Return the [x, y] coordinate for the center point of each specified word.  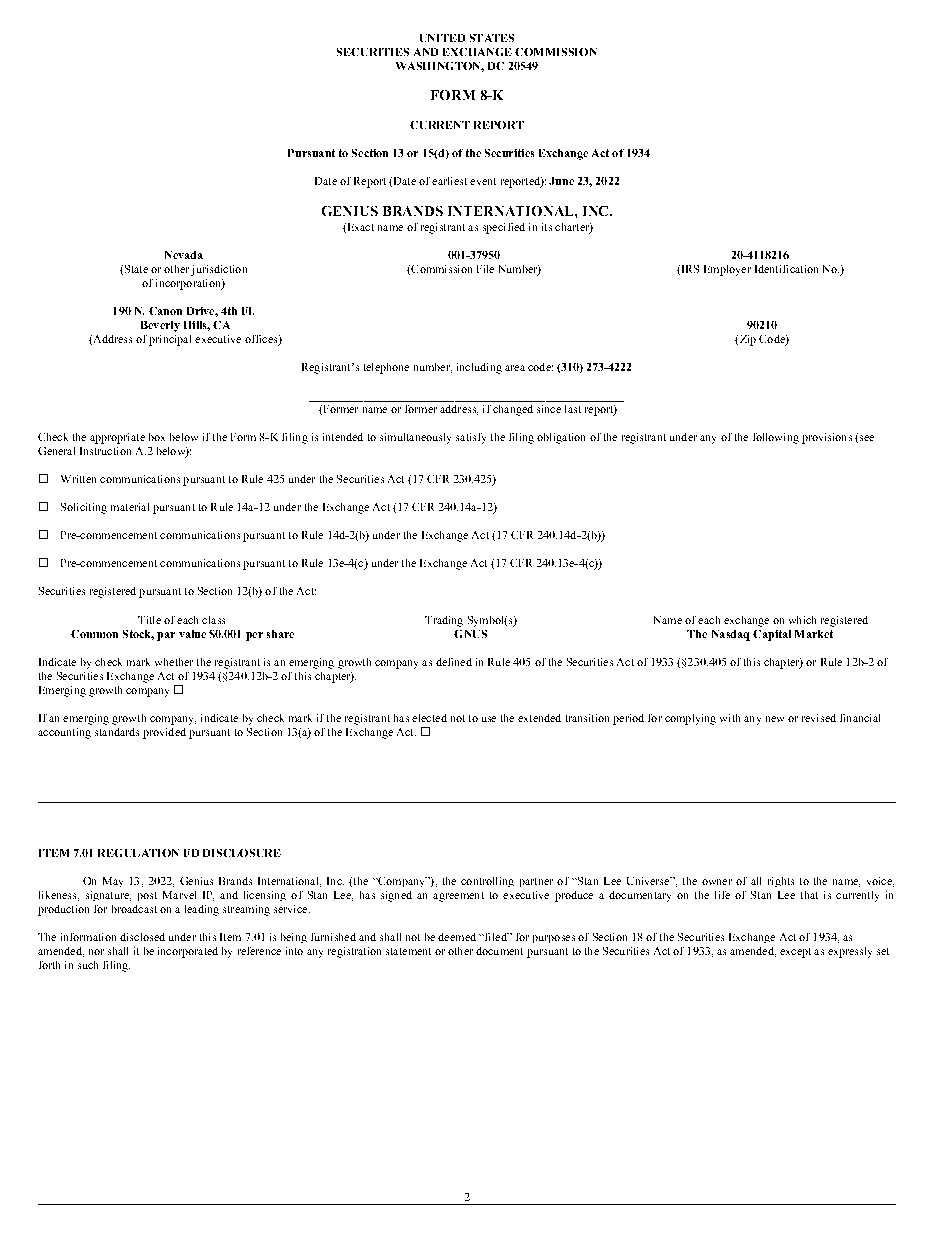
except [795, 953]
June [561, 181]
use [489, 719]
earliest [449, 181]
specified [504, 228]
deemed [457, 937]
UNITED [442, 38]
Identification [786, 269]
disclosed [142, 937]
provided [164, 733]
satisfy [471, 438]
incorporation [189, 284]
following [776, 438]
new [775, 719]
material [130, 507]
